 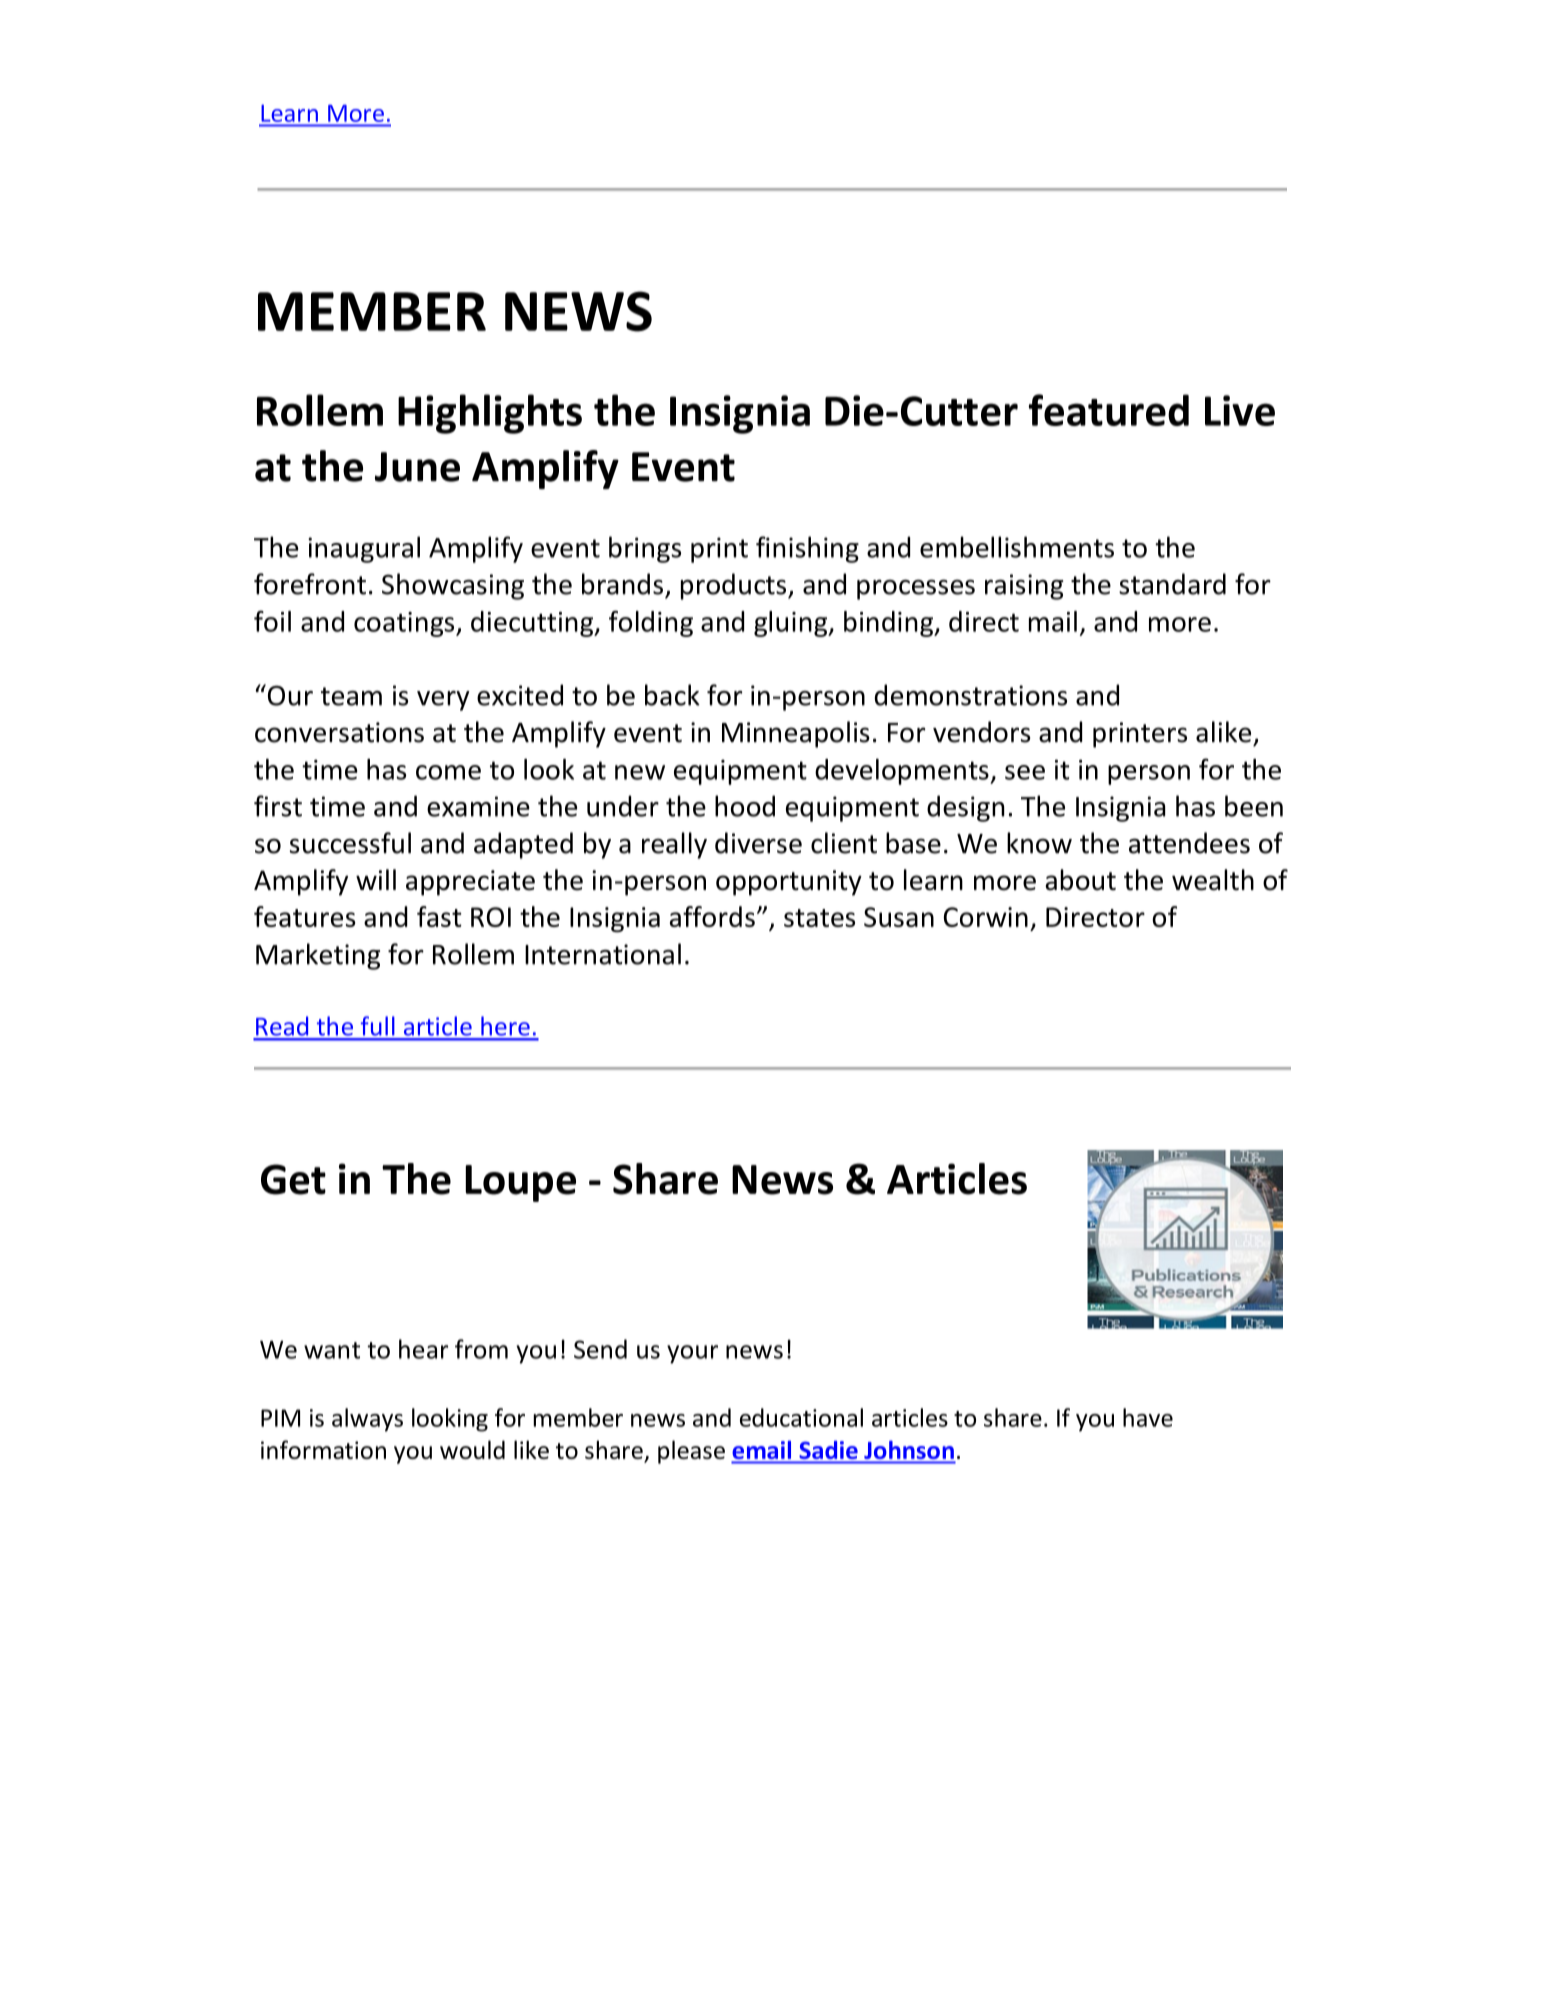 I want to click on have, so click(x=1148, y=1417).
